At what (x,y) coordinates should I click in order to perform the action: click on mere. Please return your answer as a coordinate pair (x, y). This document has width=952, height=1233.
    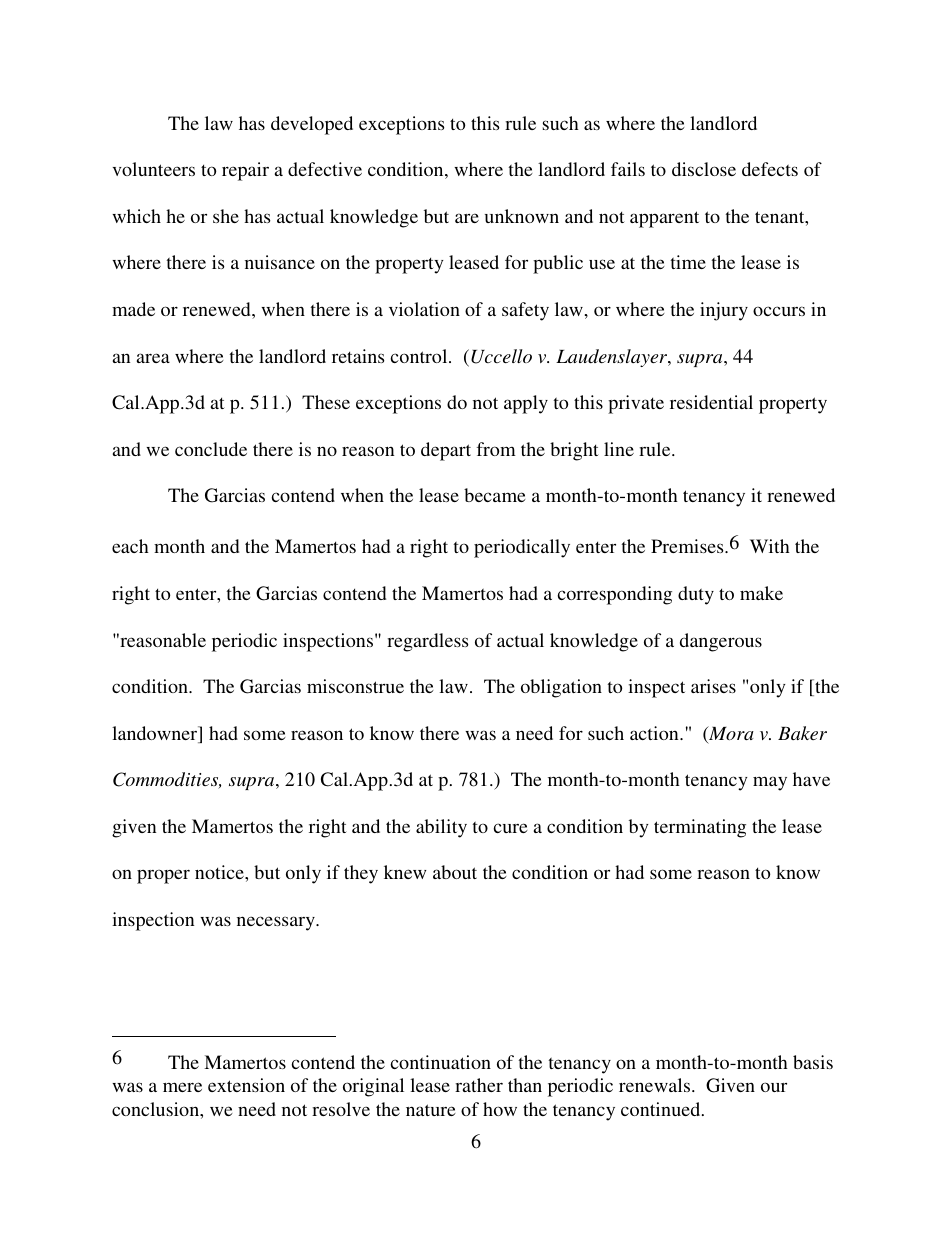
    Looking at the image, I should click on (182, 1087).
